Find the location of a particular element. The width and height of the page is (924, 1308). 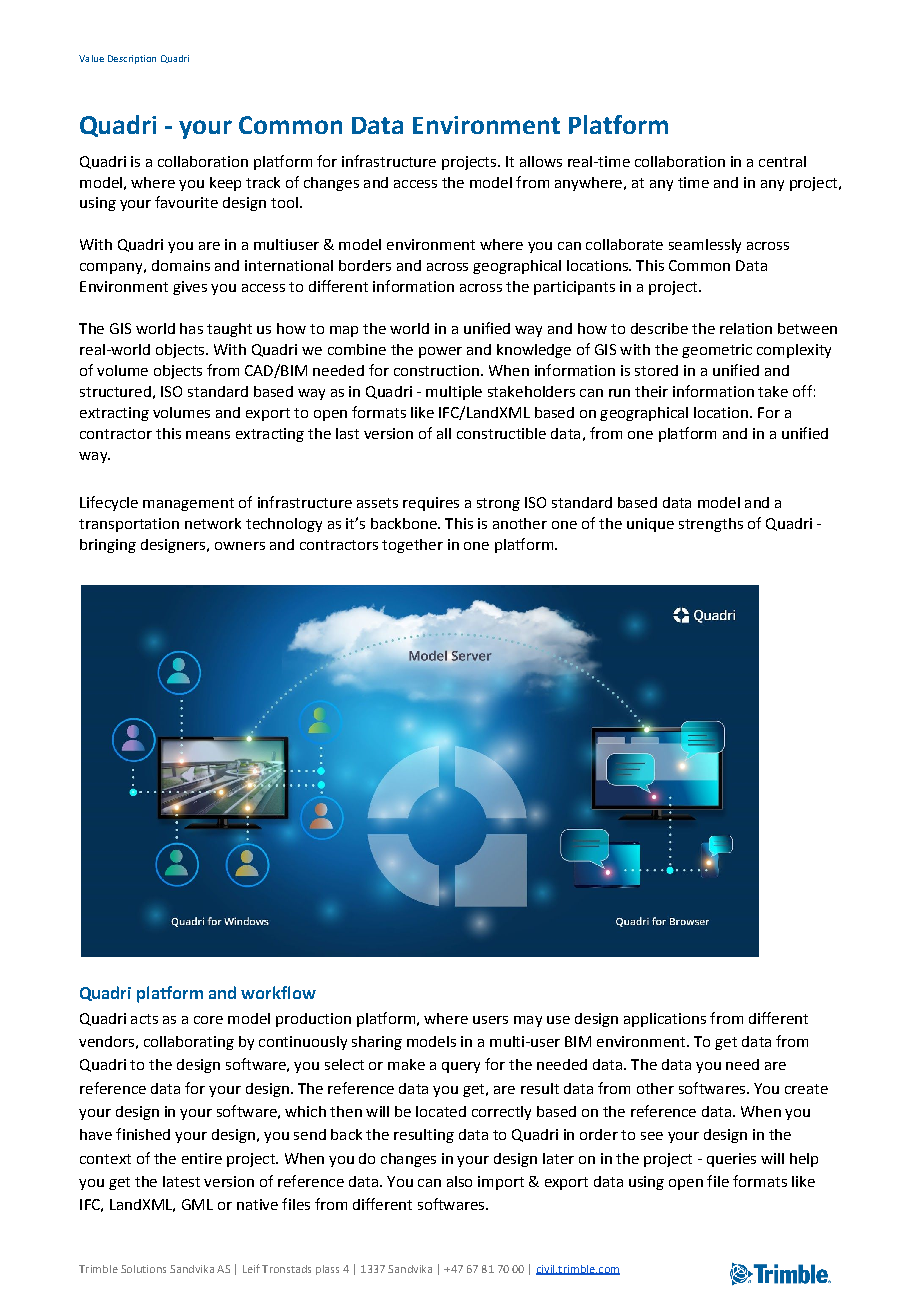

Solutions is located at coordinates (143, 1269).
